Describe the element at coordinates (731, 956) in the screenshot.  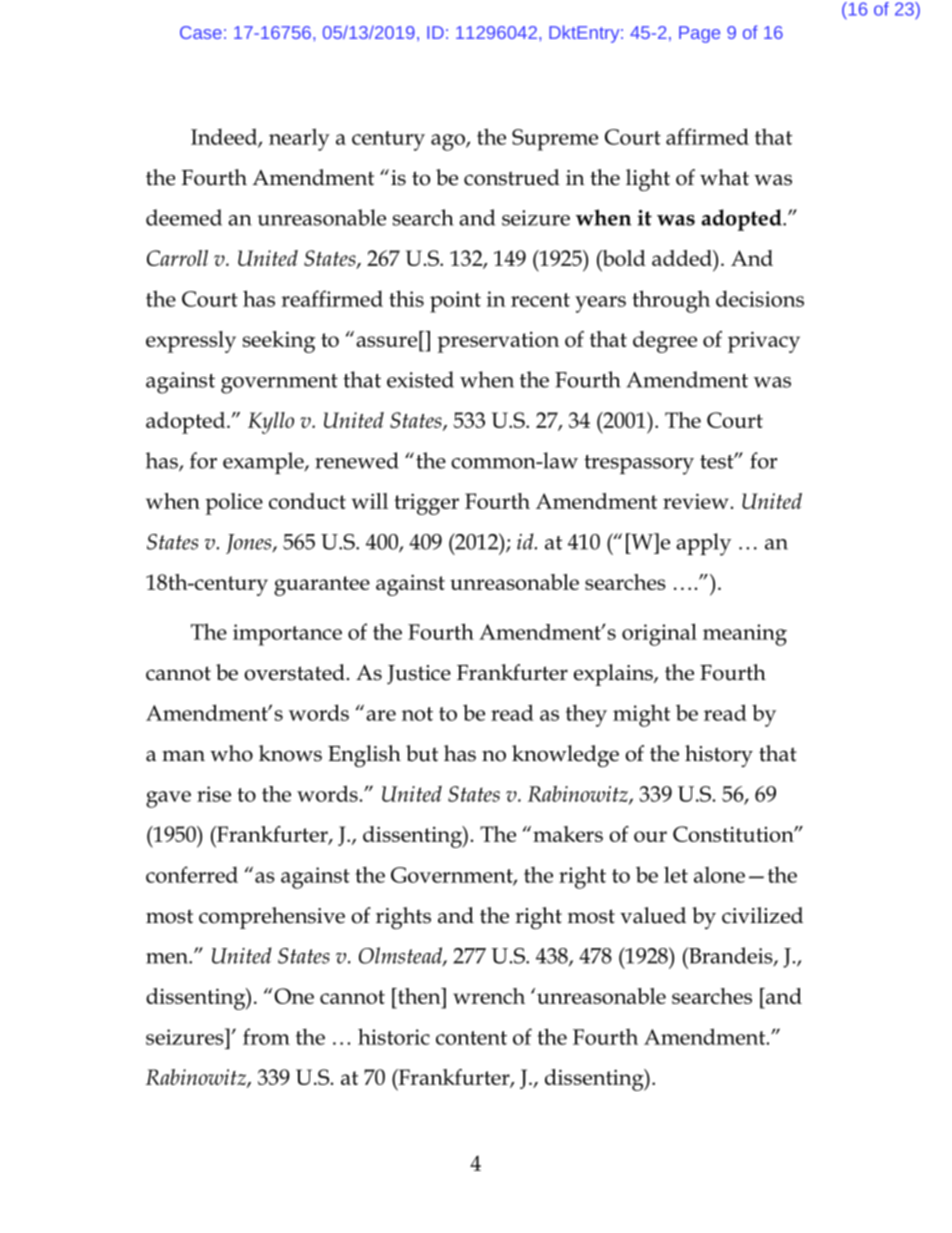
I see `Brandeis` at that location.
